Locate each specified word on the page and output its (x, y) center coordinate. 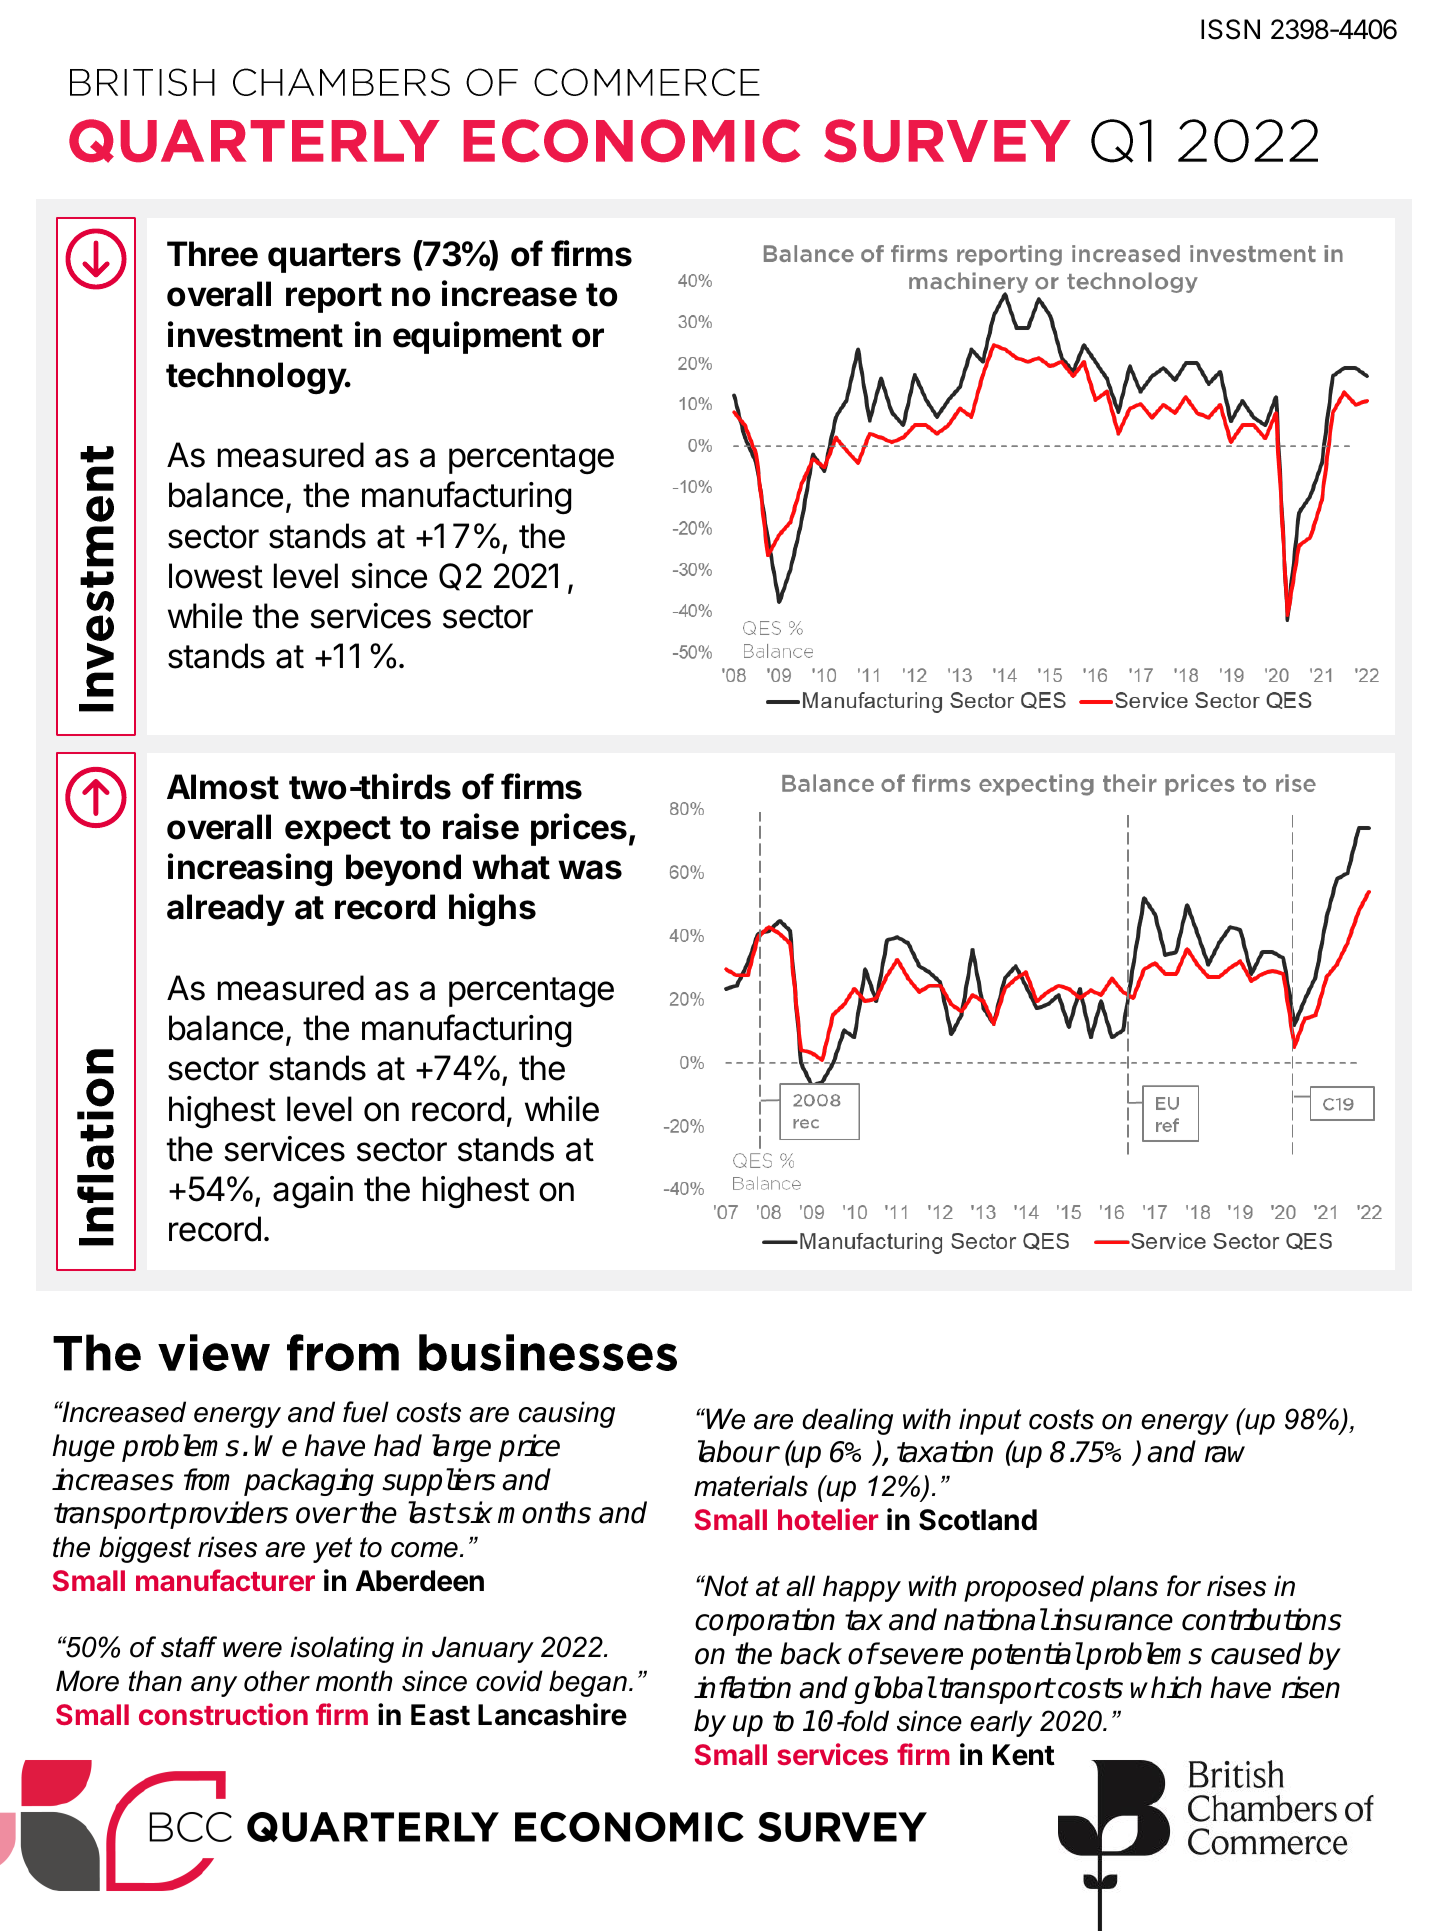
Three (212, 254)
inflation (742, 1687)
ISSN (1230, 29)
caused (1256, 1653)
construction (223, 1714)
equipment (477, 337)
